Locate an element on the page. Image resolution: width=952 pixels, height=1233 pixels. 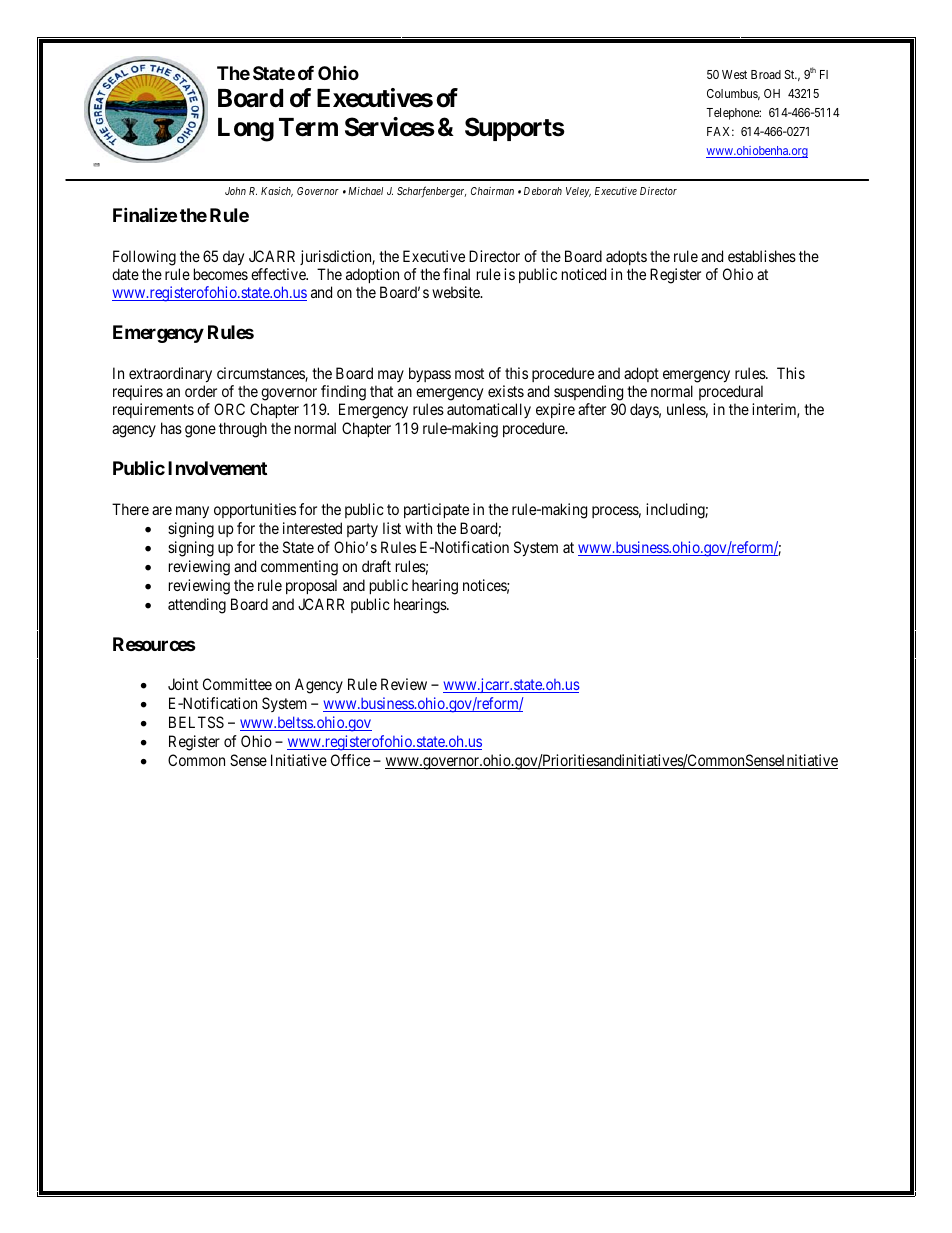
Following is located at coordinates (144, 259).
